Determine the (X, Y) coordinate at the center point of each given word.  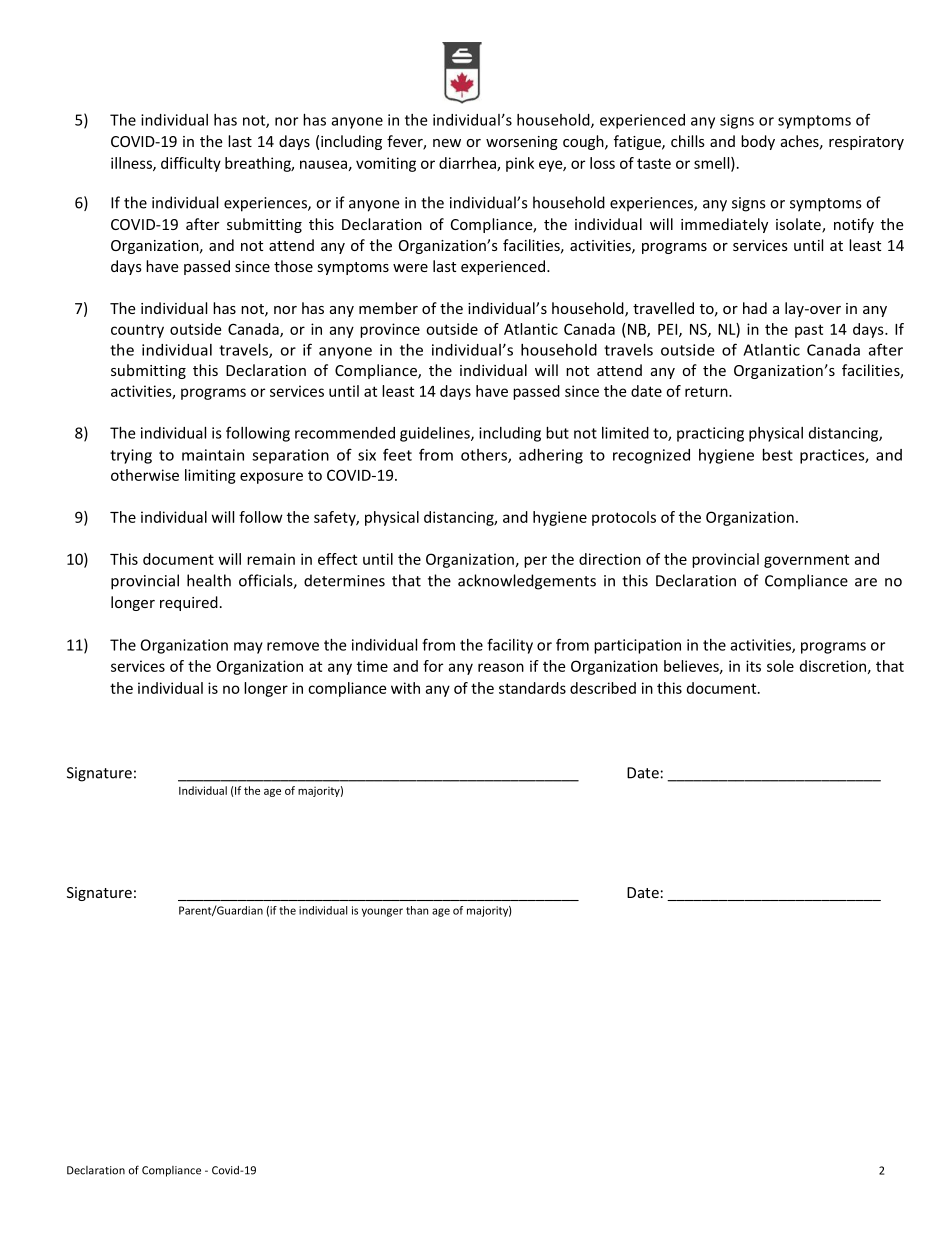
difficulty (191, 164)
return (707, 391)
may (248, 648)
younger (382, 912)
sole (780, 666)
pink (520, 164)
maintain (213, 455)
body (758, 142)
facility (510, 646)
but (557, 433)
